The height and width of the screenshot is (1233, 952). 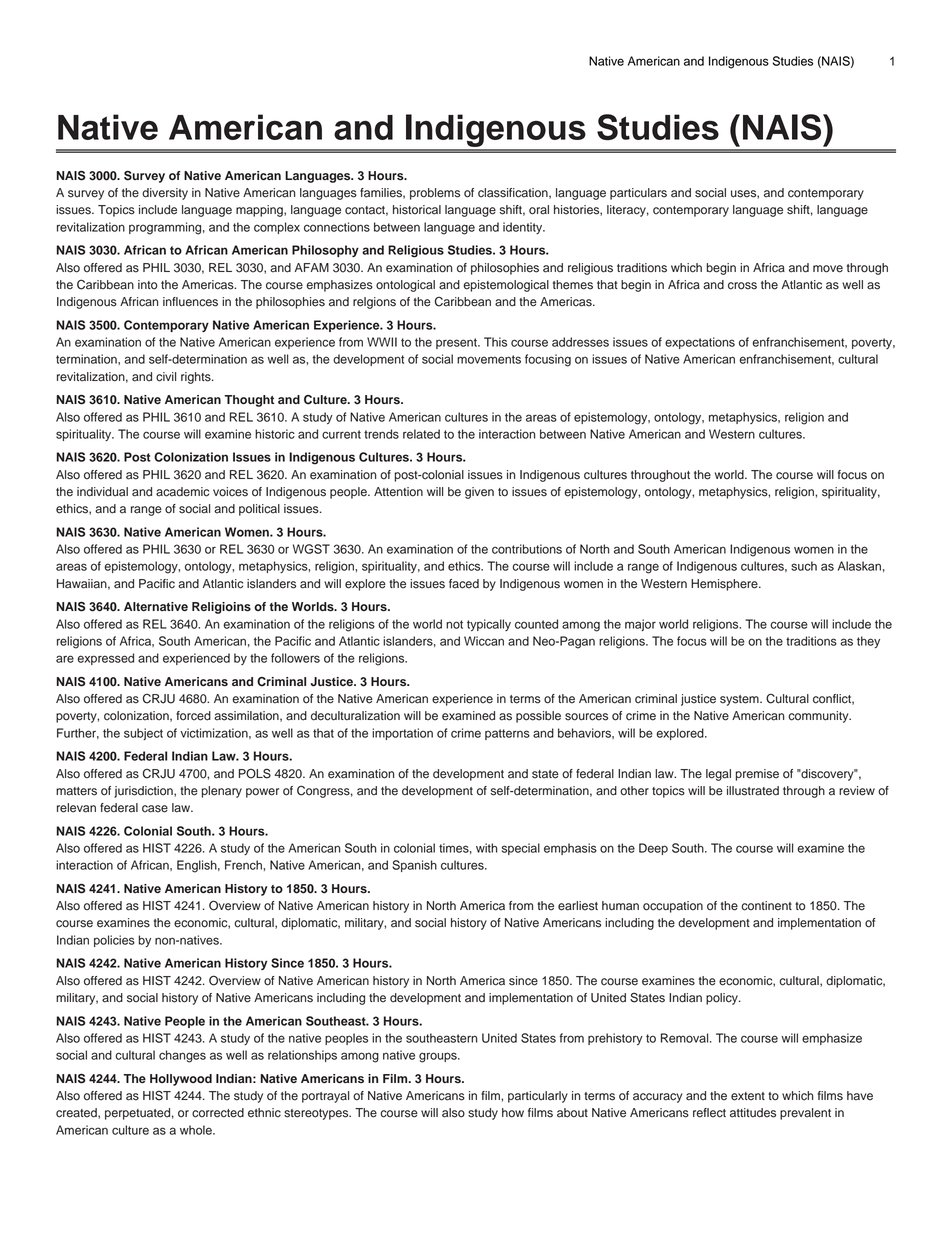 I want to click on how, so click(x=513, y=1113).
